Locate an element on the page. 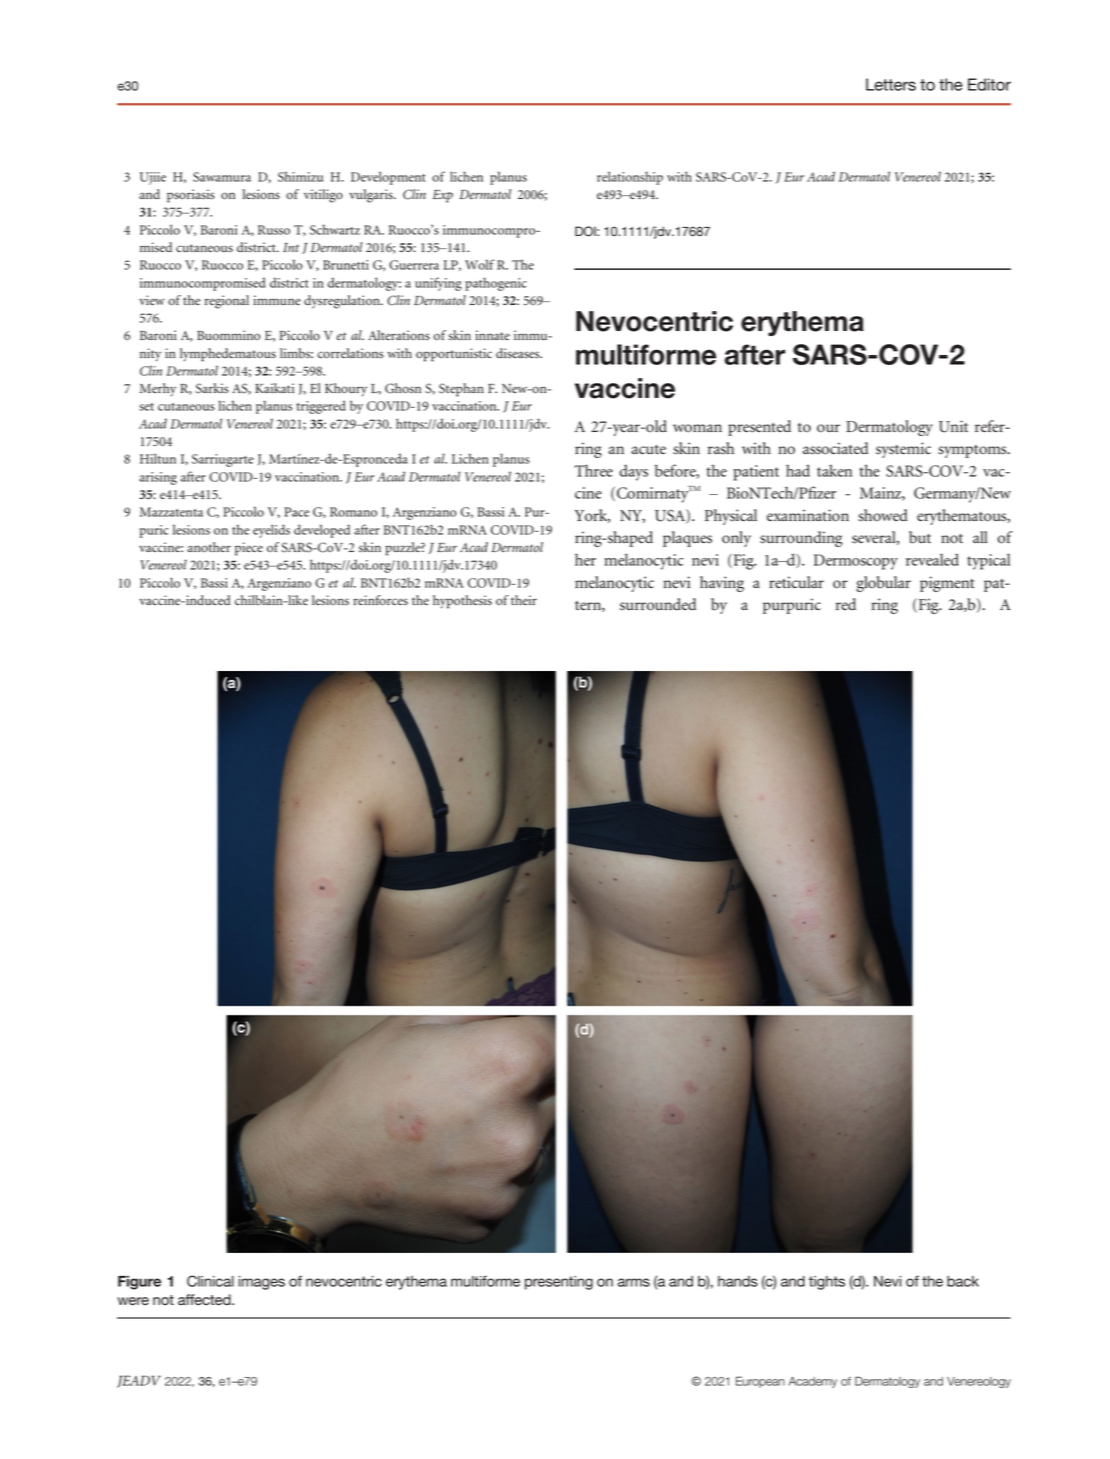  relationship is located at coordinates (630, 178).
